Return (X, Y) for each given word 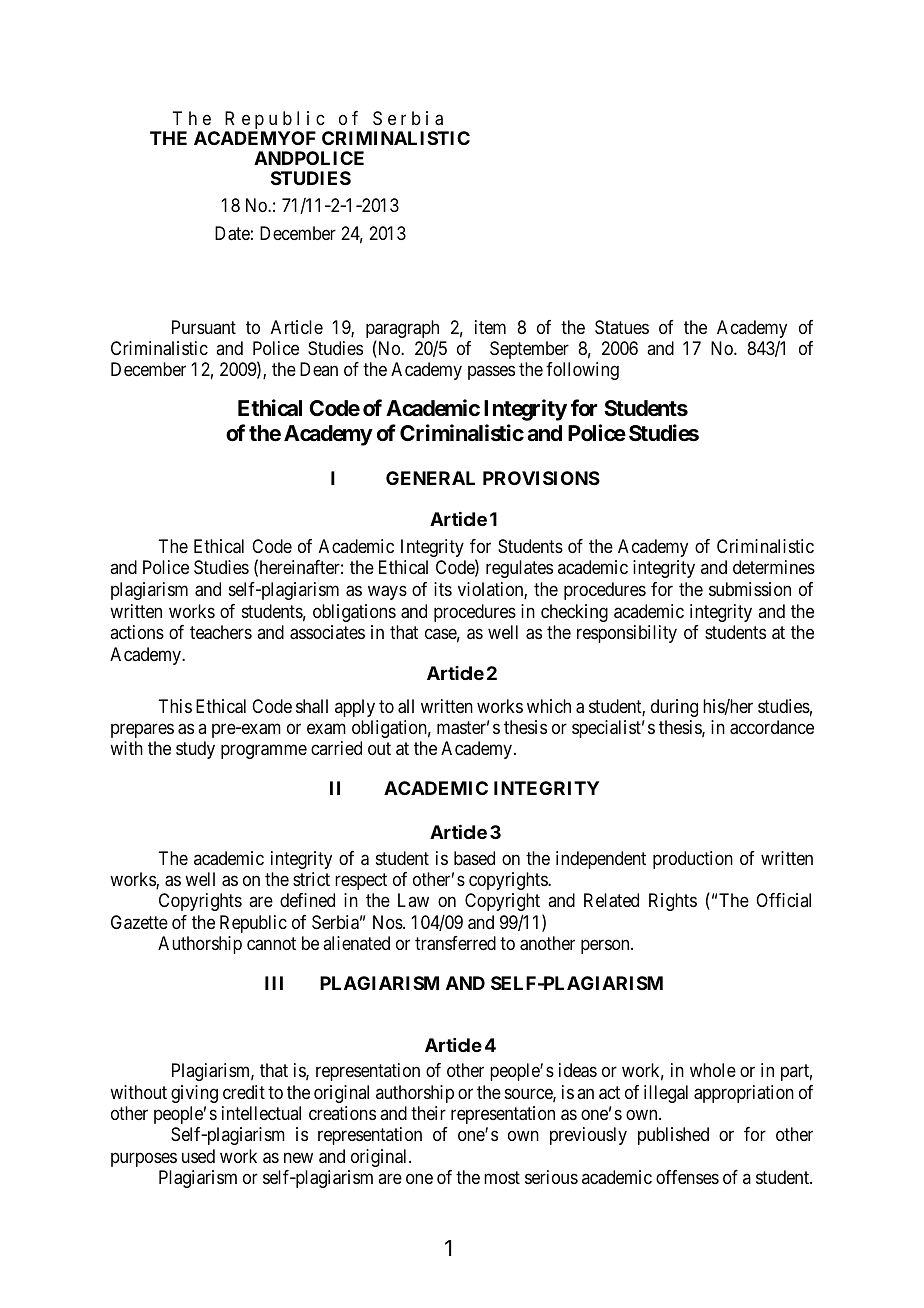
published (673, 1136)
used (198, 1156)
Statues (622, 327)
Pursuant (204, 327)
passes (491, 373)
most (502, 1177)
